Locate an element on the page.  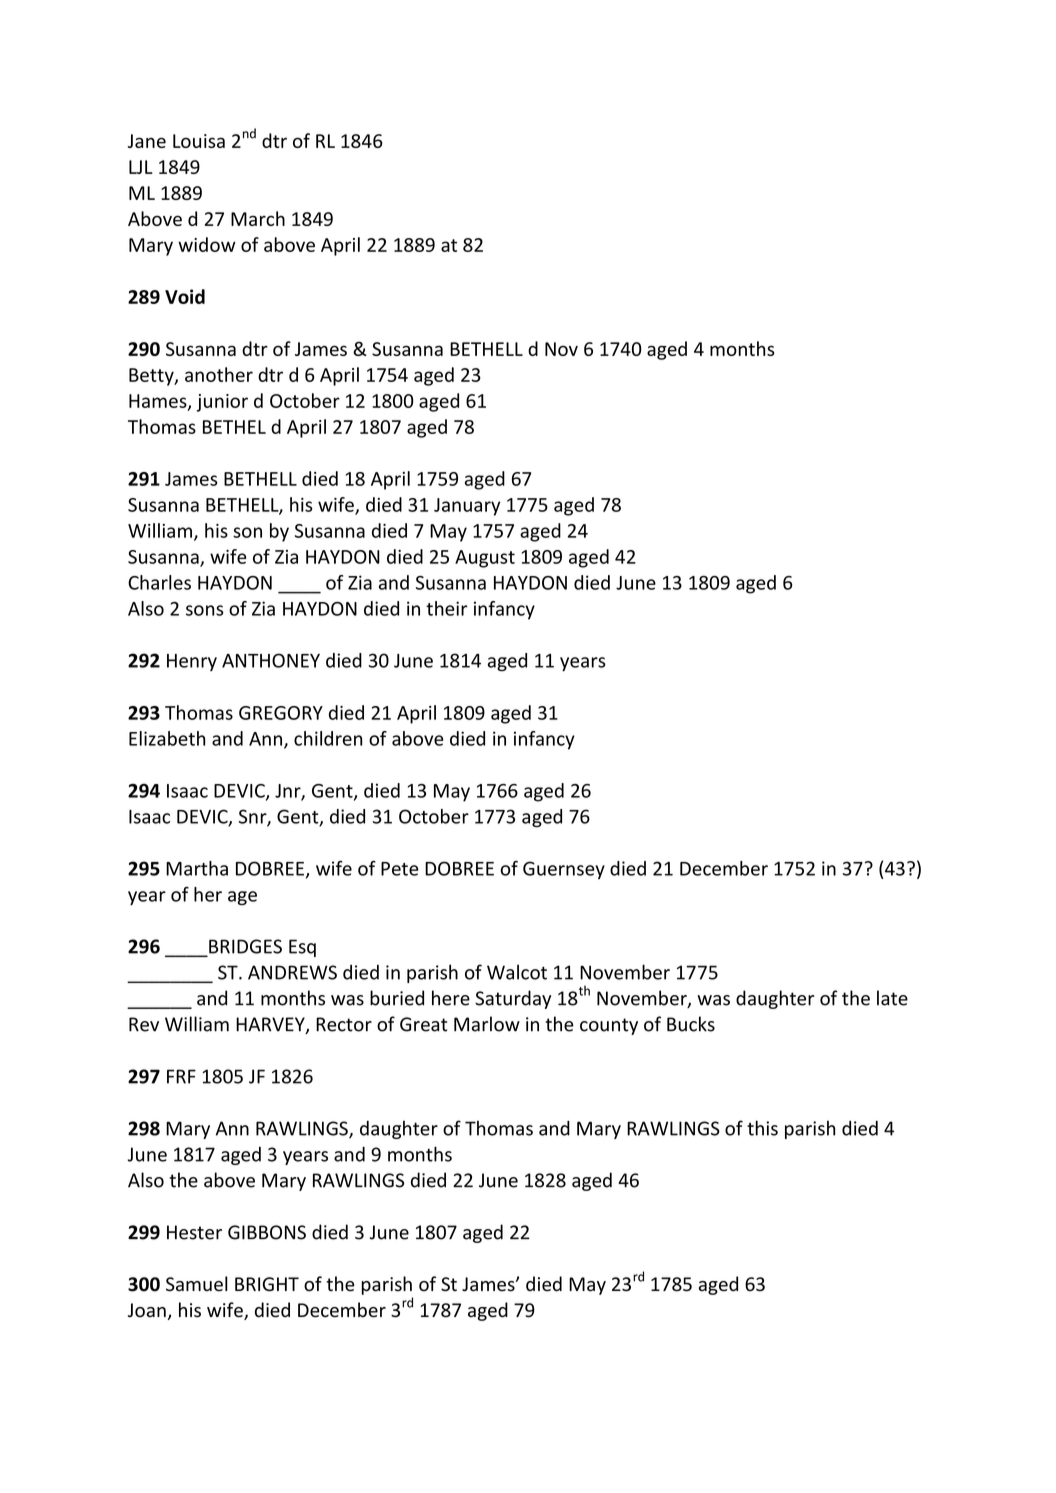
GIBBONS is located at coordinates (267, 1232).
